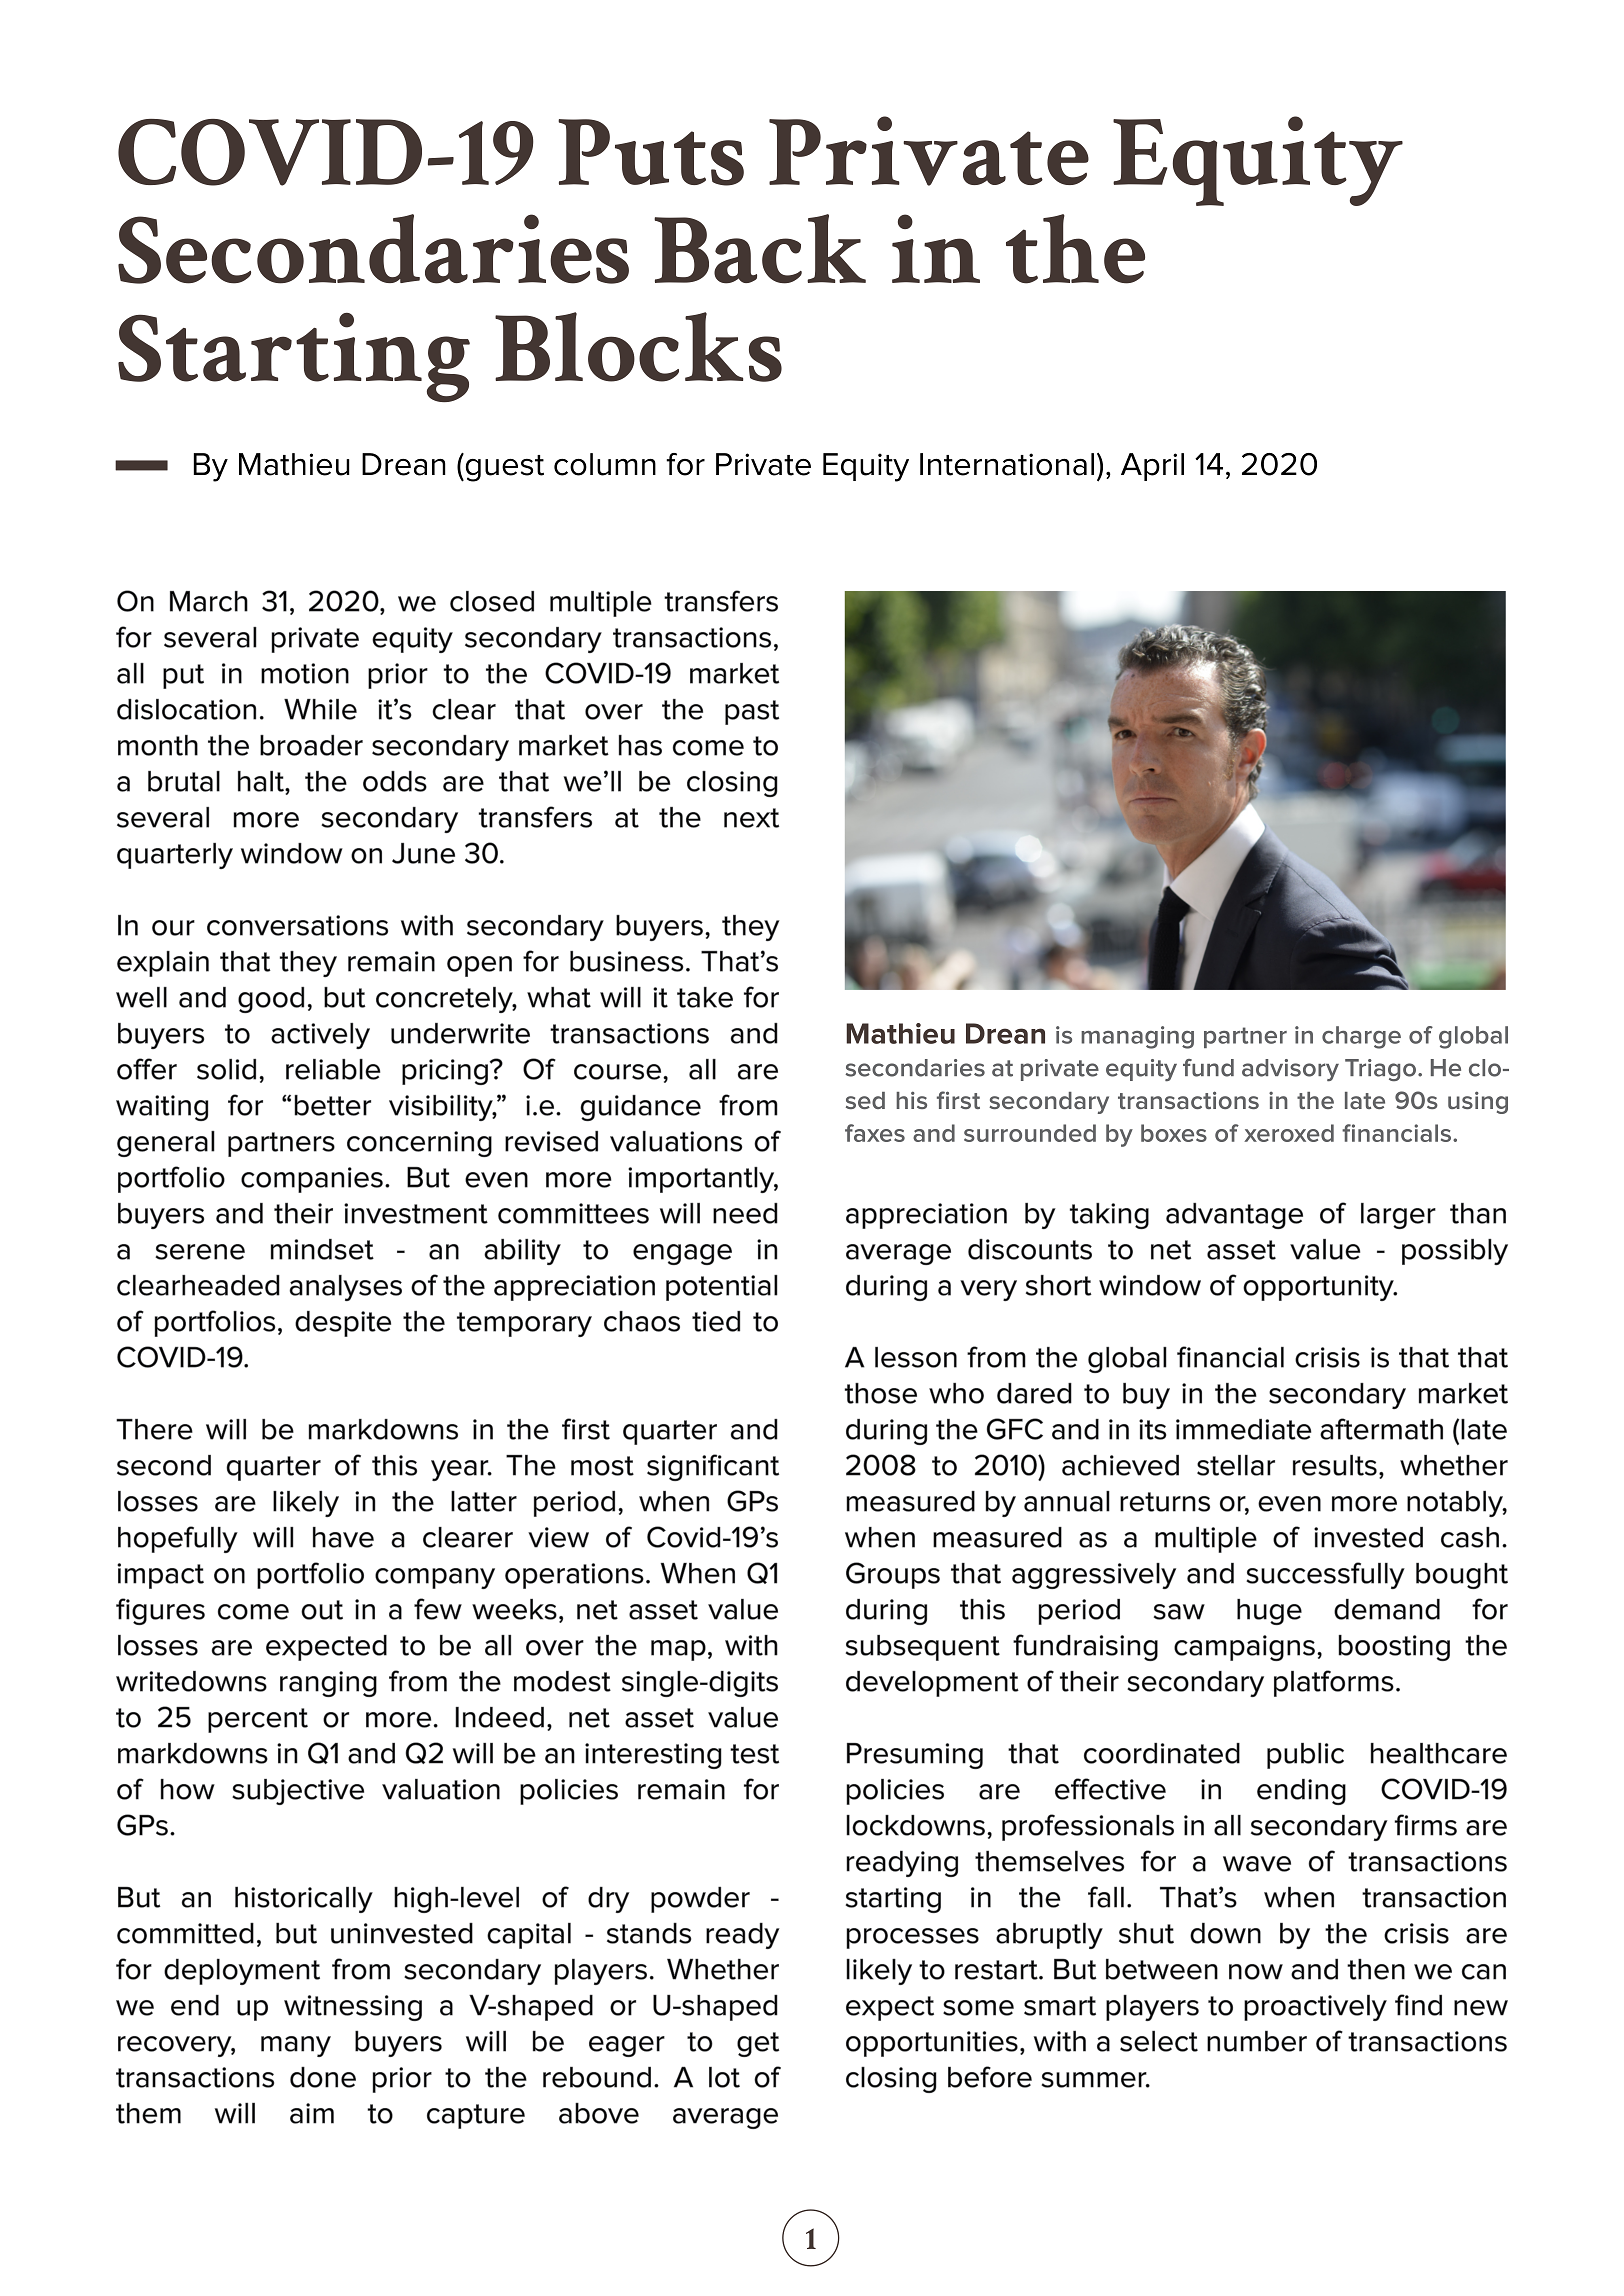 The image size is (1624, 2296). I want to click on many, so click(296, 2046).
